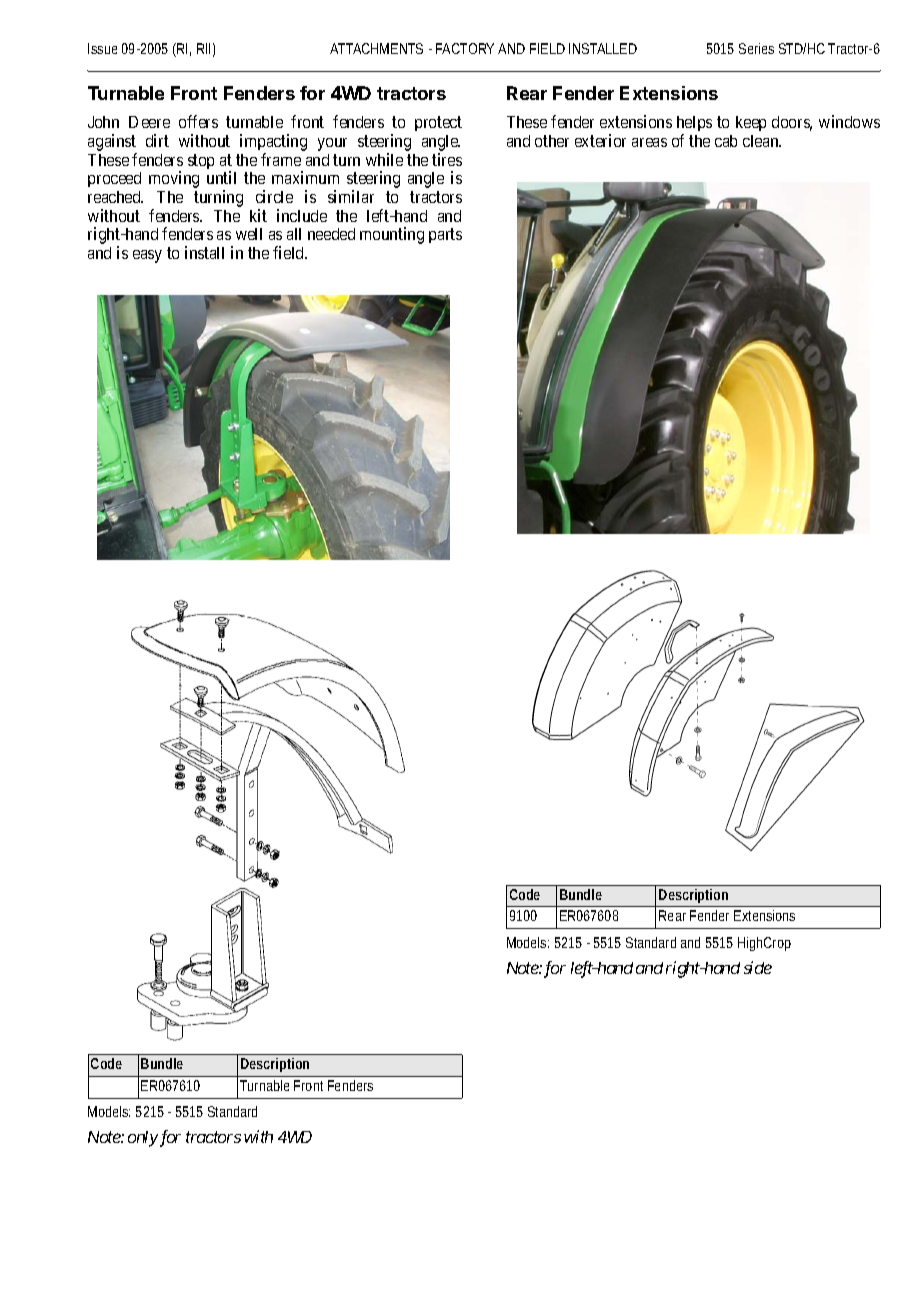  I want to click on FACTORY, so click(465, 48).
